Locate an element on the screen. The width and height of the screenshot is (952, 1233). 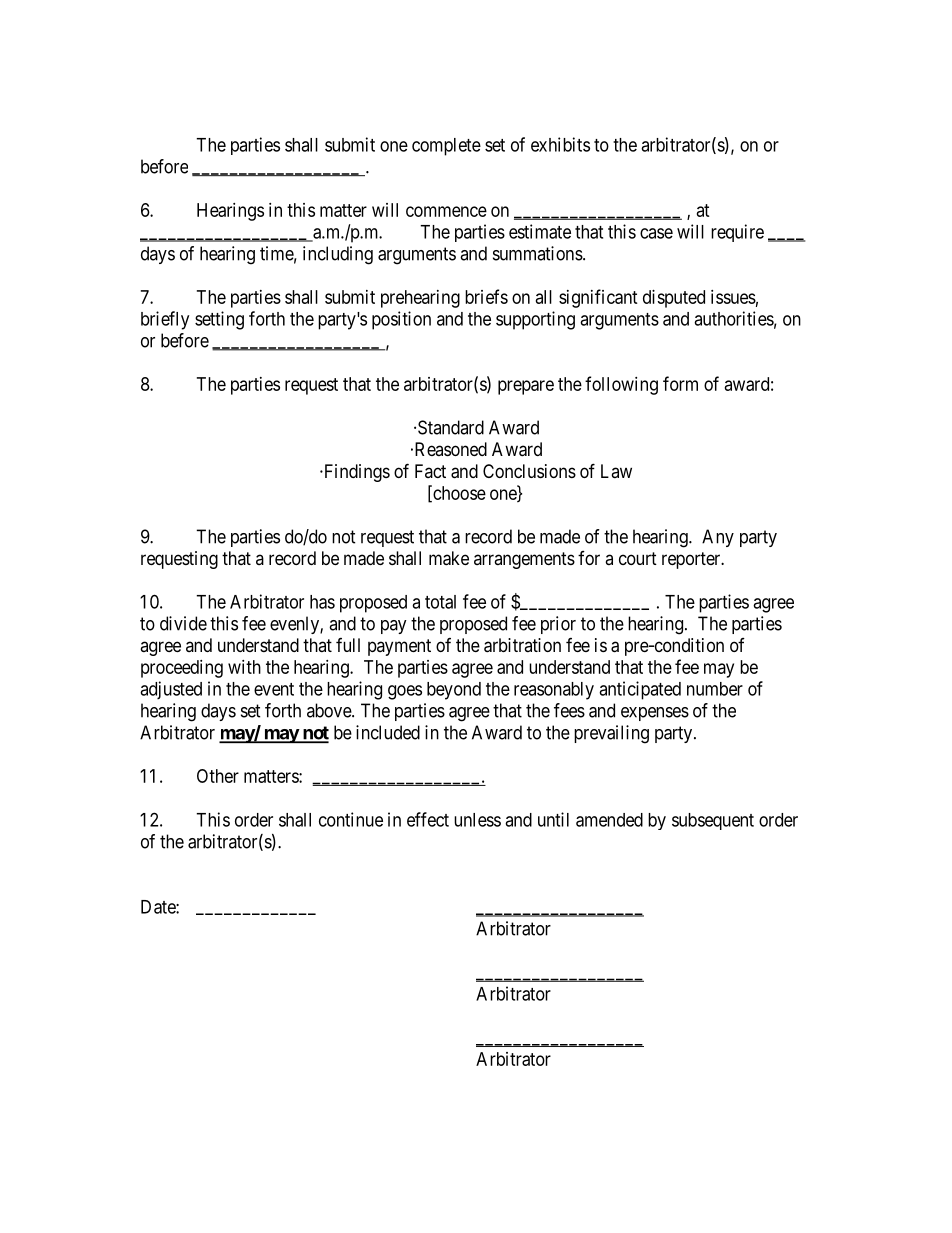
with is located at coordinates (244, 667).
